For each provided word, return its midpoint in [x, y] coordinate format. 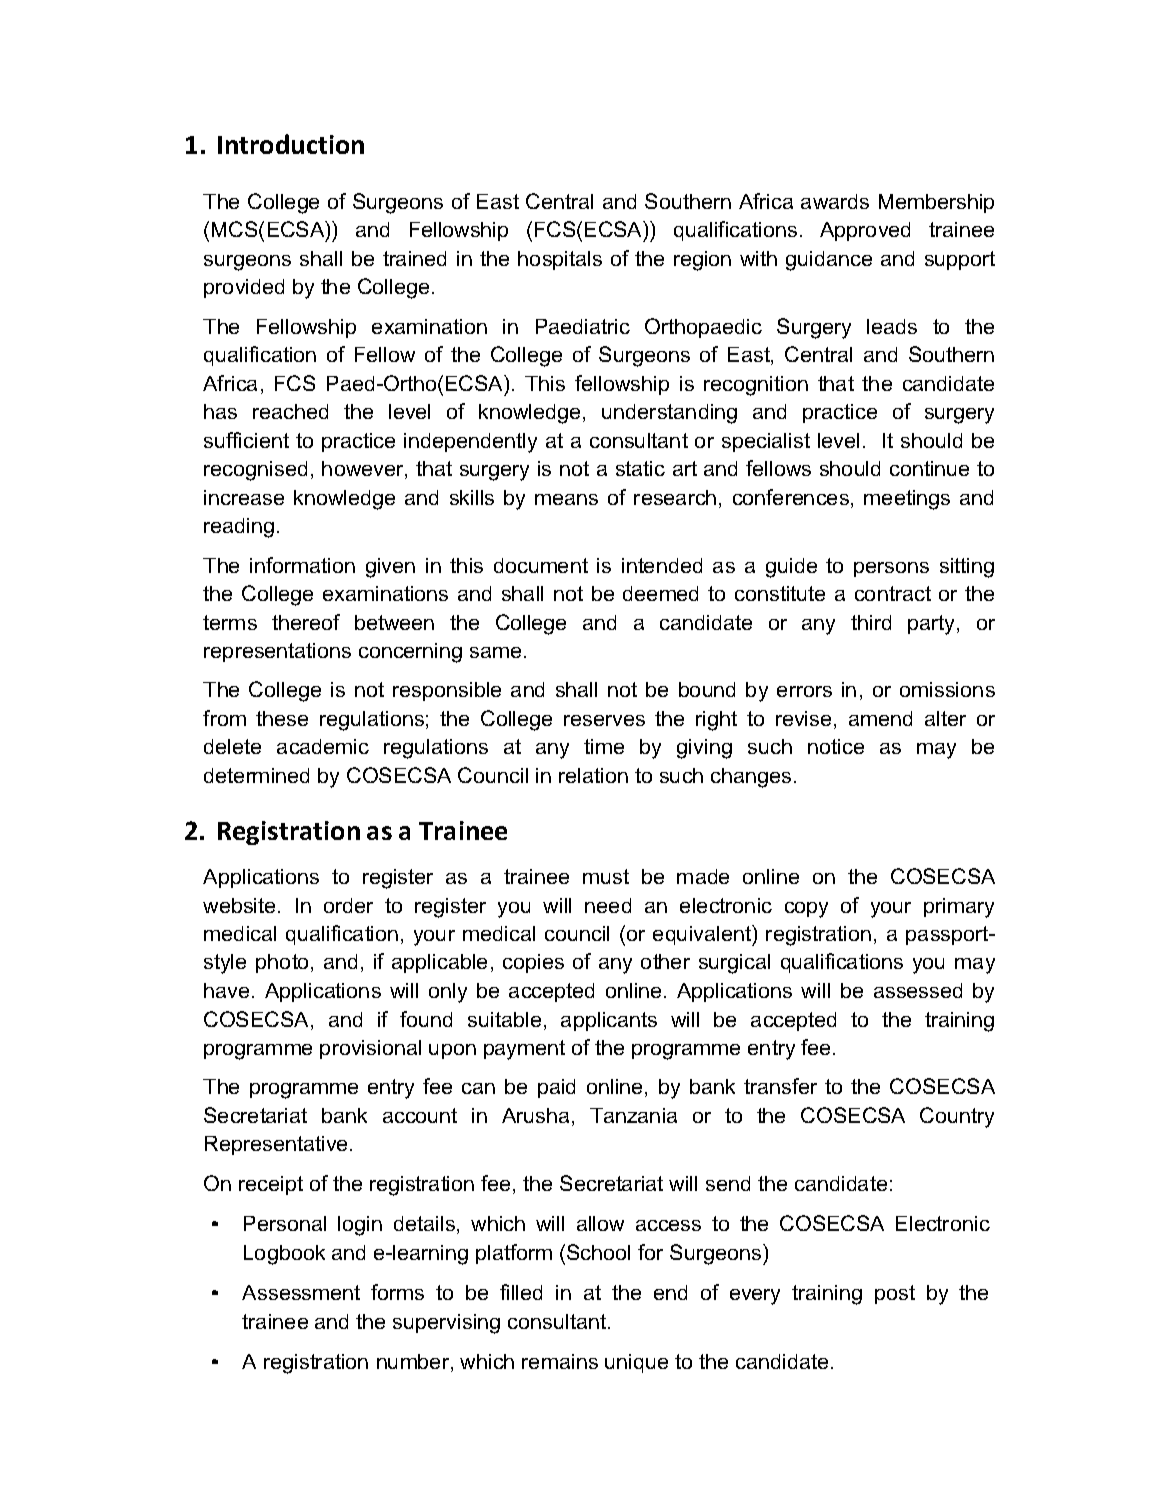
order [348, 905]
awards [835, 201]
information [302, 565]
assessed [918, 990]
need [608, 905]
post [895, 1294]
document [541, 565]
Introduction [291, 144]
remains [560, 1361]
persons [891, 569]
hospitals [560, 260]
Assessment [301, 1292]
